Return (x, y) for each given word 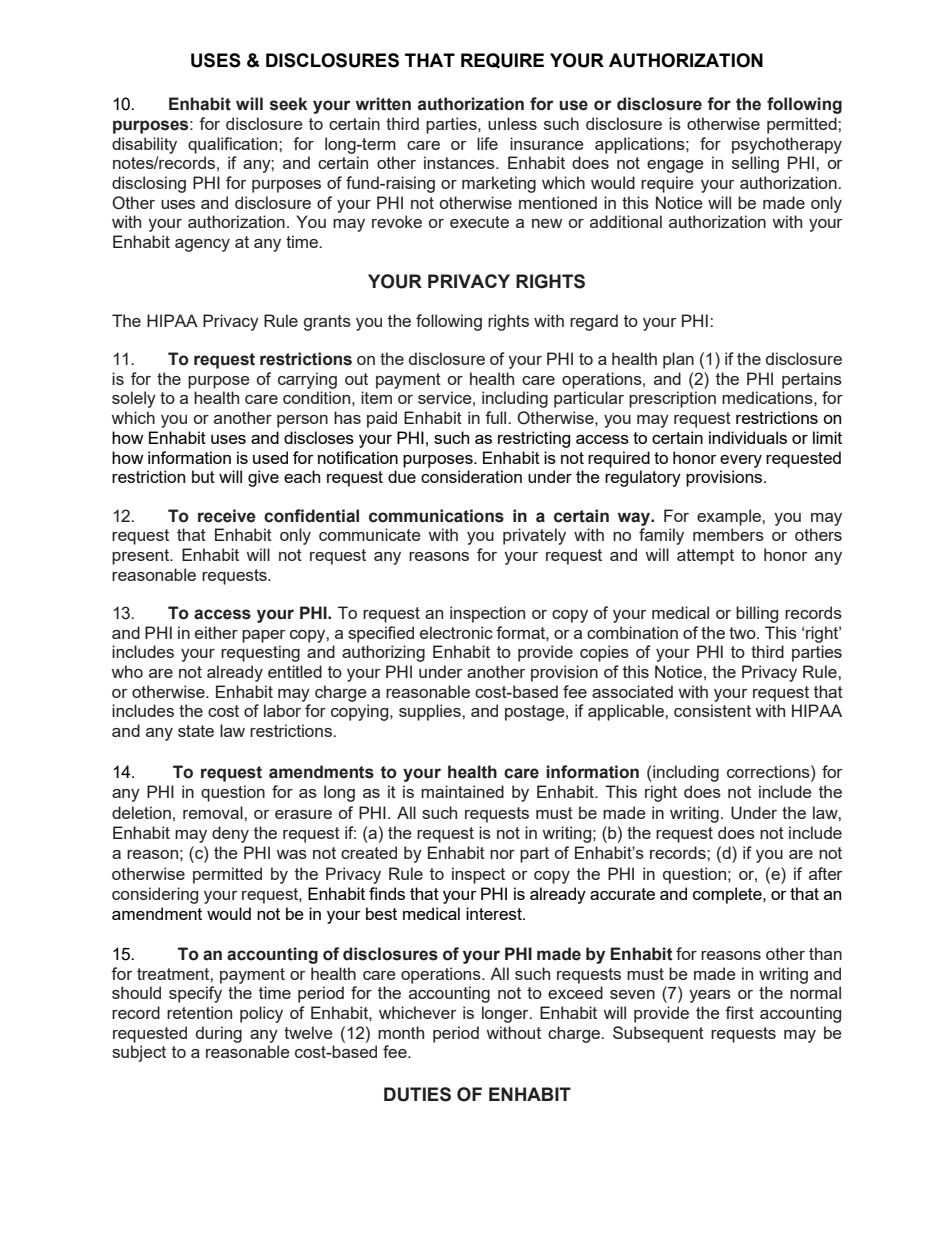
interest (495, 913)
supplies (431, 712)
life (487, 143)
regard (594, 322)
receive (227, 516)
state (196, 731)
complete (728, 895)
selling (755, 164)
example (730, 517)
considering (155, 895)
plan (678, 360)
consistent (712, 710)
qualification (234, 145)
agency (202, 245)
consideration (471, 476)
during (219, 1034)
